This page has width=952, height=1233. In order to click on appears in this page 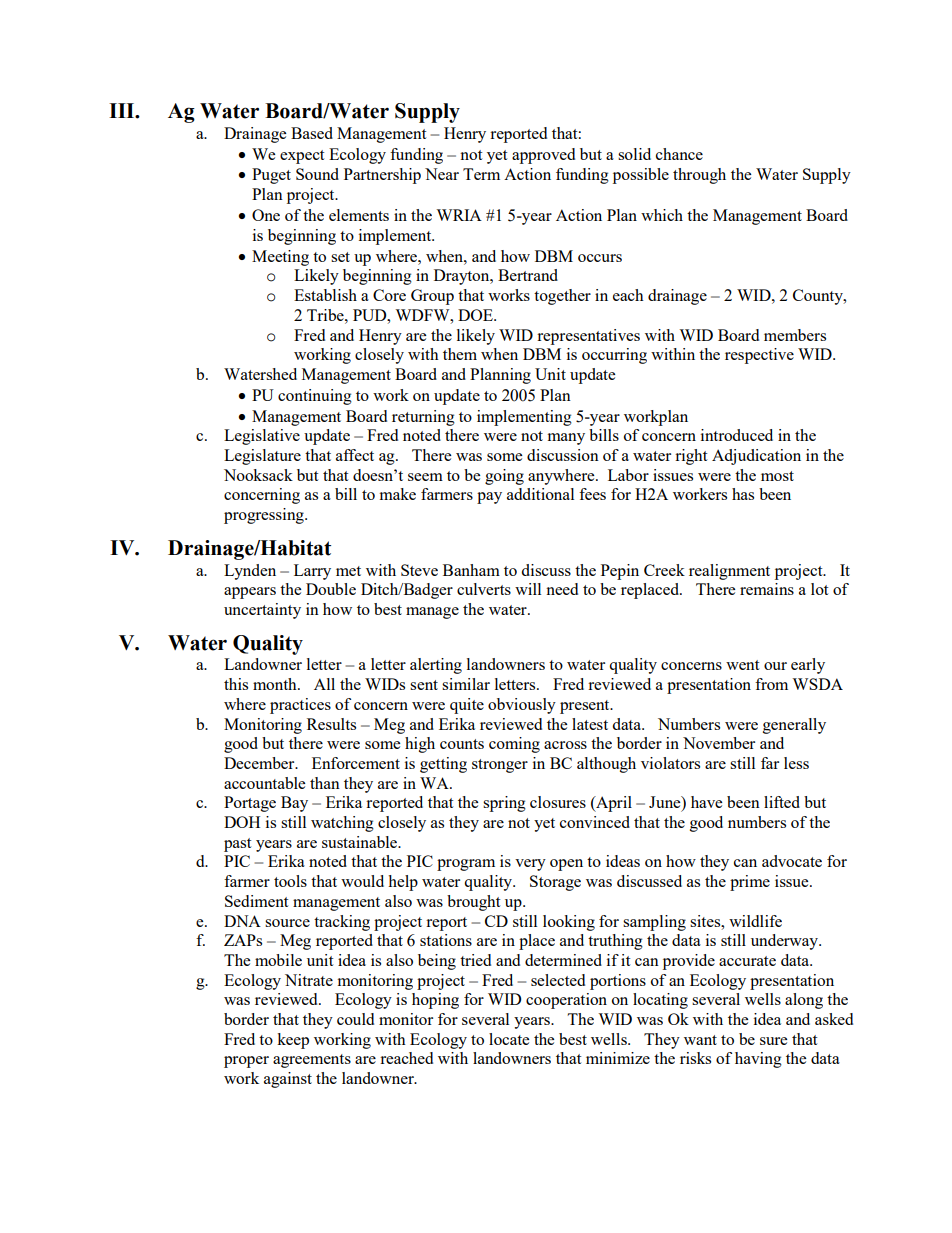, I will do `click(250, 593)`.
